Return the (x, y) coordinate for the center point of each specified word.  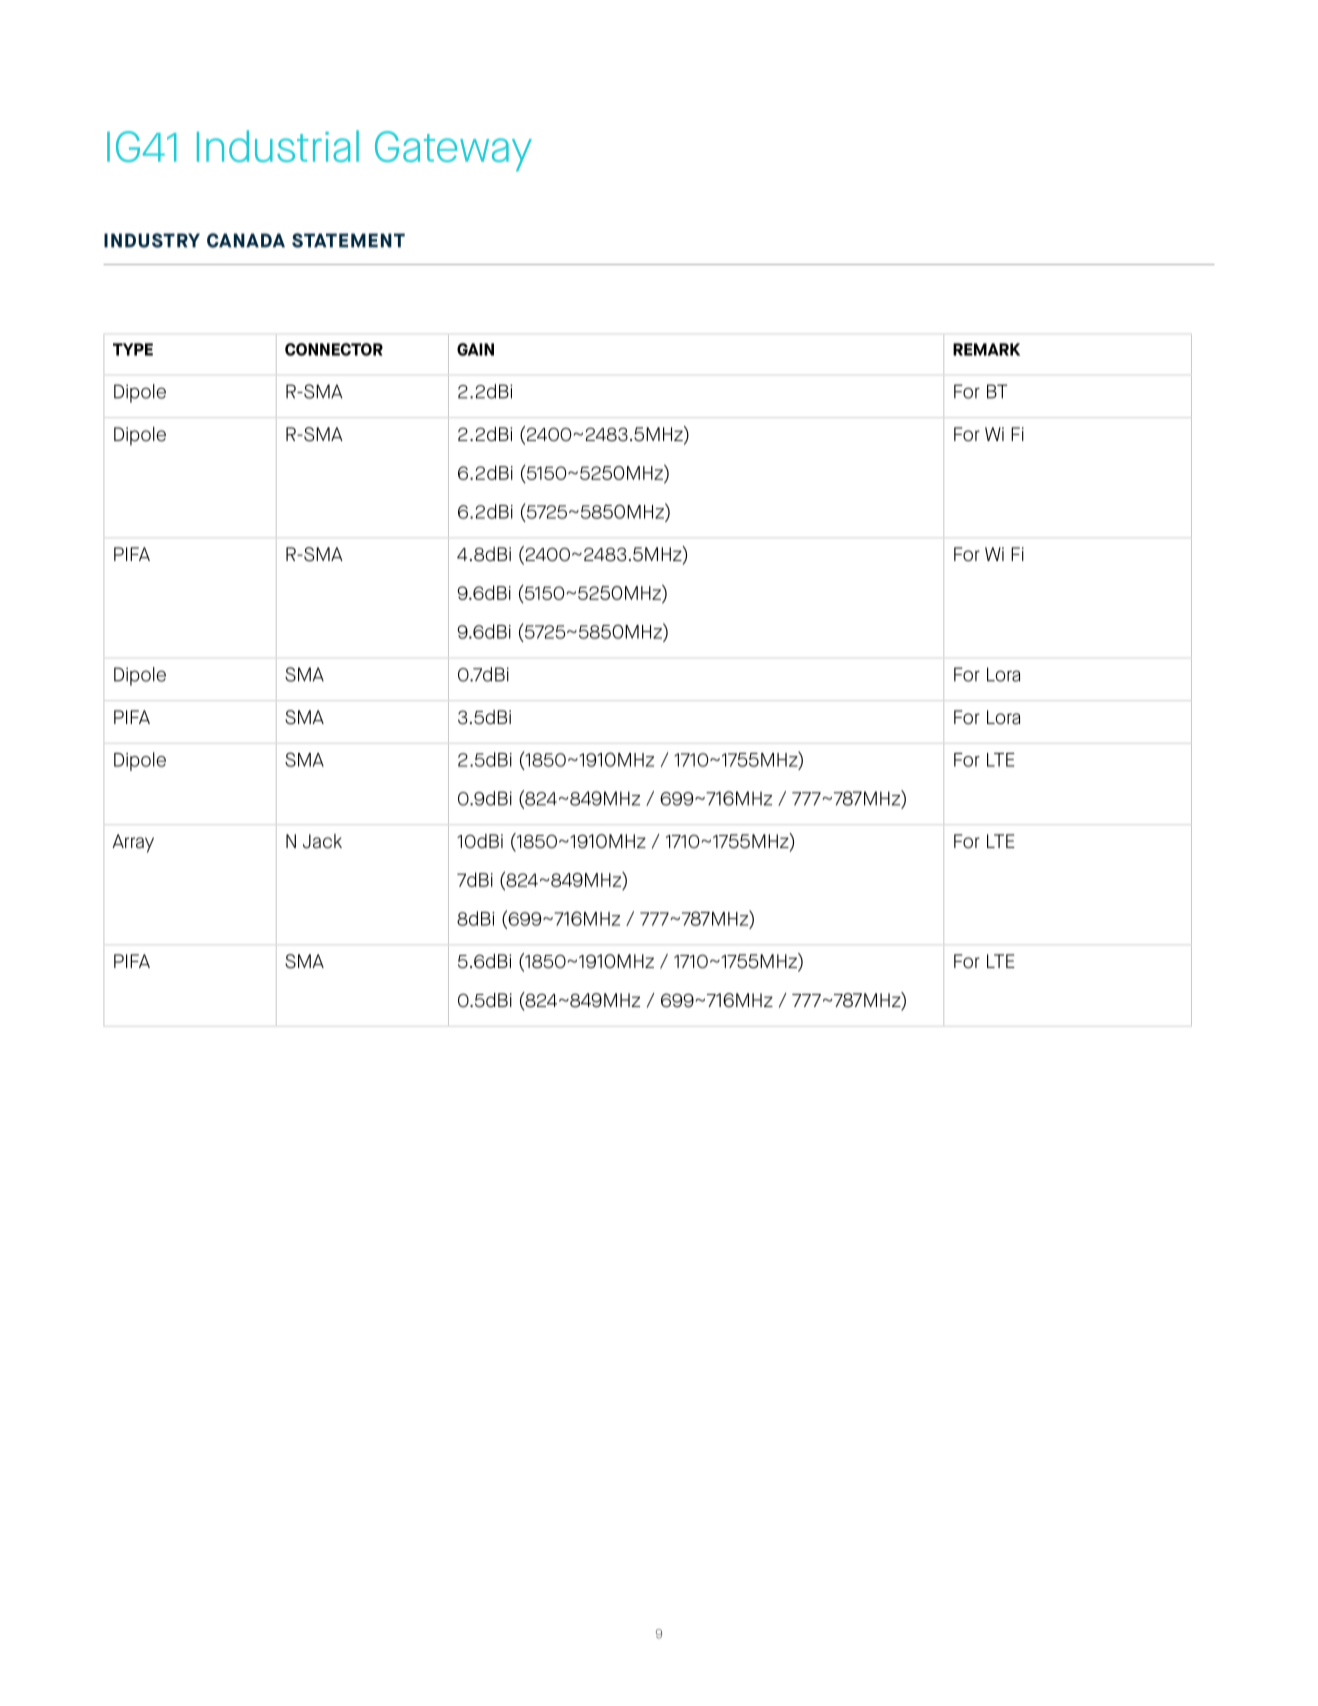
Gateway (453, 151)
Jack (322, 841)
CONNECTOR (334, 349)
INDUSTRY (152, 240)
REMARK (986, 349)
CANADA (246, 240)
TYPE (133, 349)
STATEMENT (348, 240)
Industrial (278, 146)
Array (133, 843)
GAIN (475, 349)
